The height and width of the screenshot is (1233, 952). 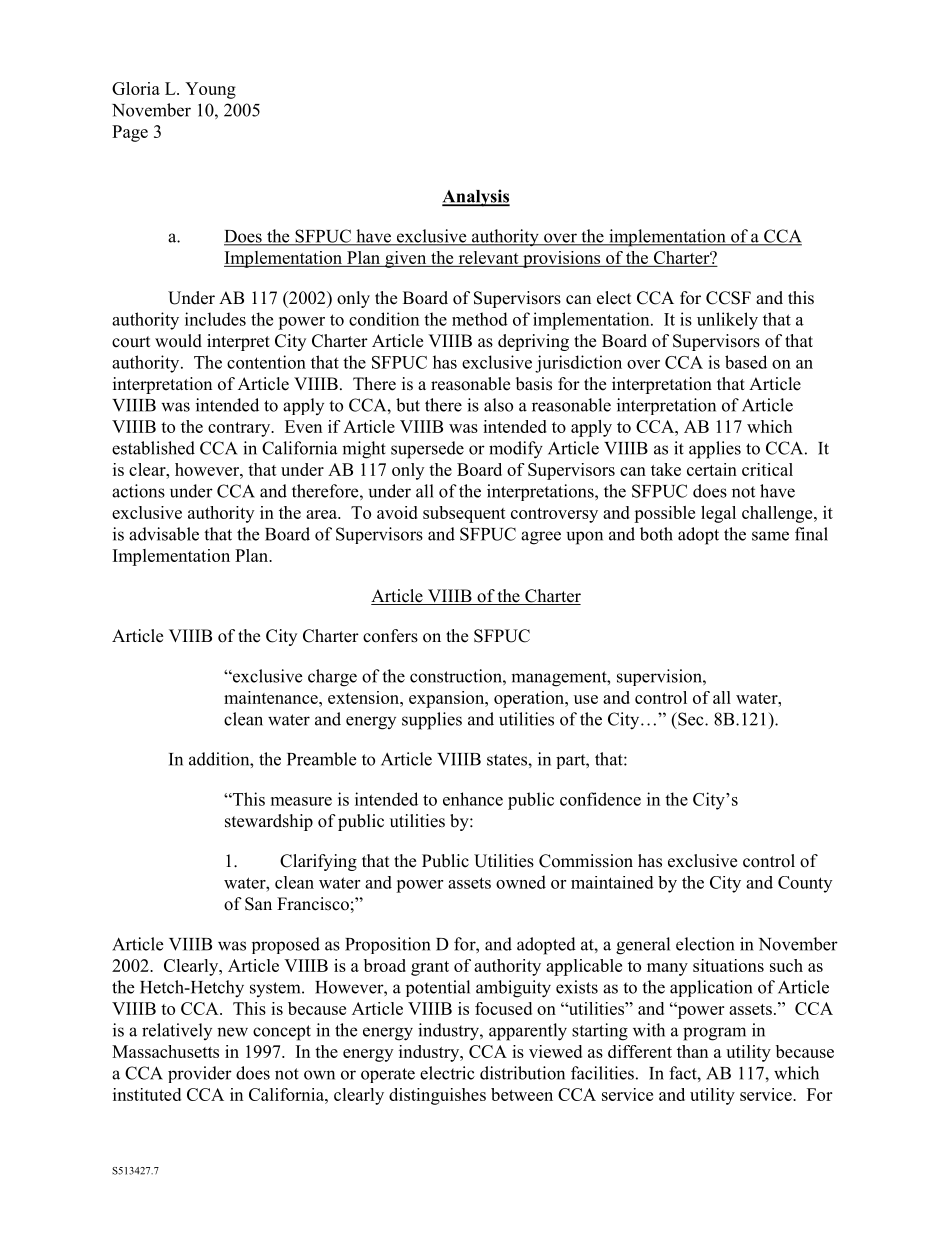 What do you see at coordinates (390, 636) in the screenshot?
I see `confers` at bounding box center [390, 636].
